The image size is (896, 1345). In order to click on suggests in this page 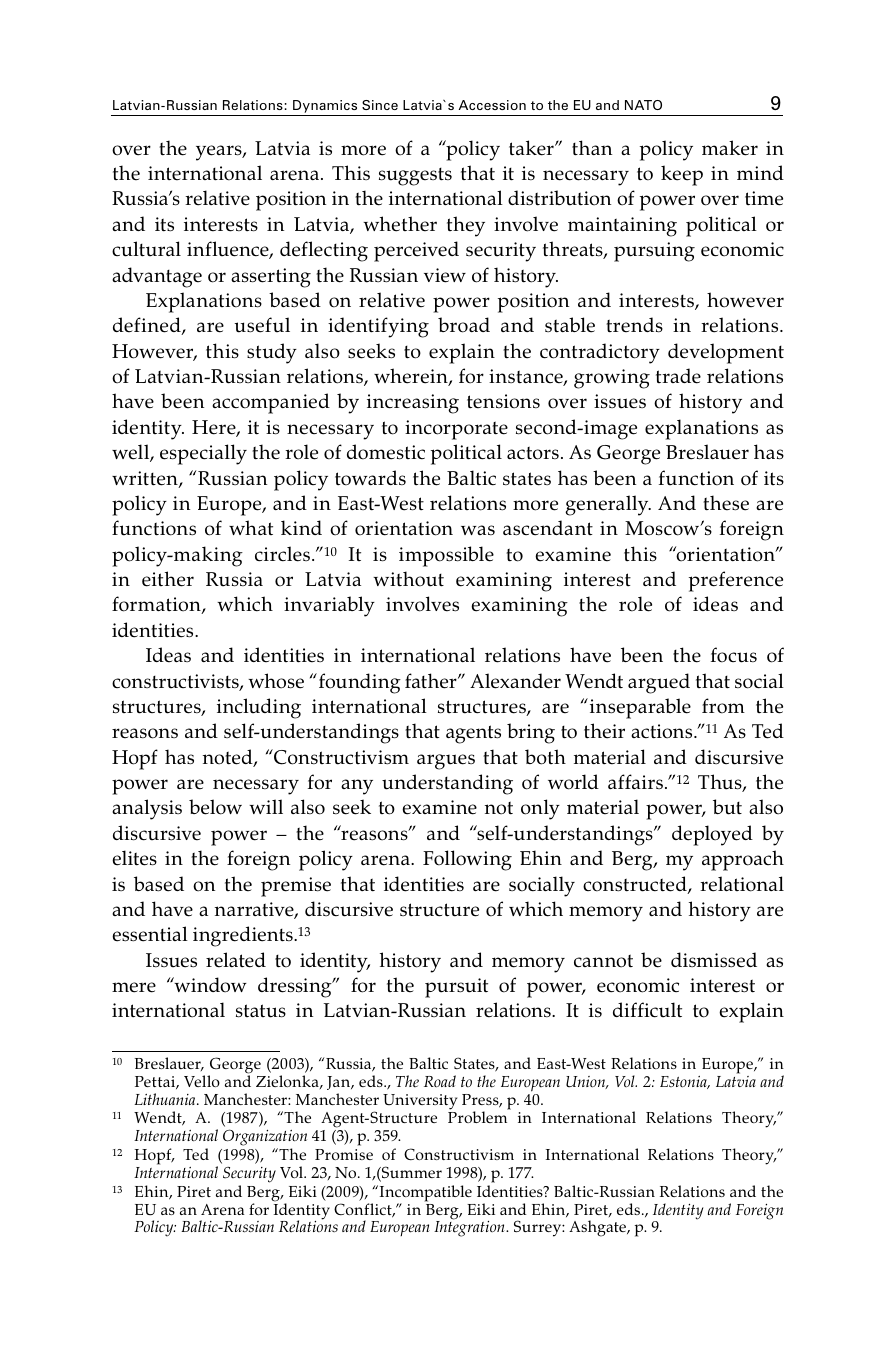, I will do `click(415, 177)`.
